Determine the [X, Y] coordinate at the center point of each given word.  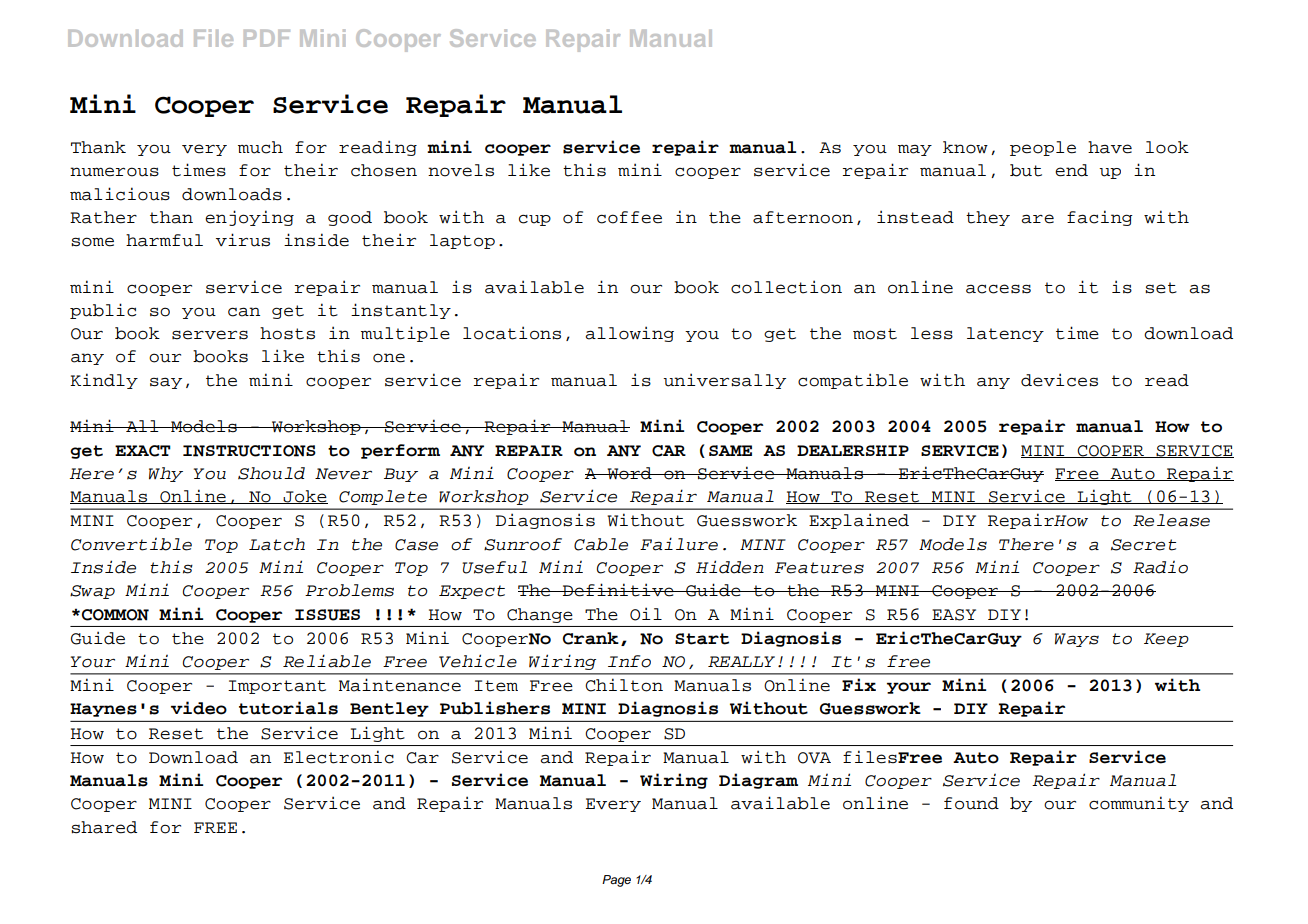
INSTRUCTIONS [249, 451]
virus [243, 240]
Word [629, 473]
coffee [629, 217]
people [1043, 148]
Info [629, 661]
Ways [1077, 640]
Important [277, 687]
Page [616, 881]
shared [104, 827]
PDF [267, 38]
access [998, 289]
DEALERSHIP [853, 450]
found [971, 803]
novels [461, 170]
